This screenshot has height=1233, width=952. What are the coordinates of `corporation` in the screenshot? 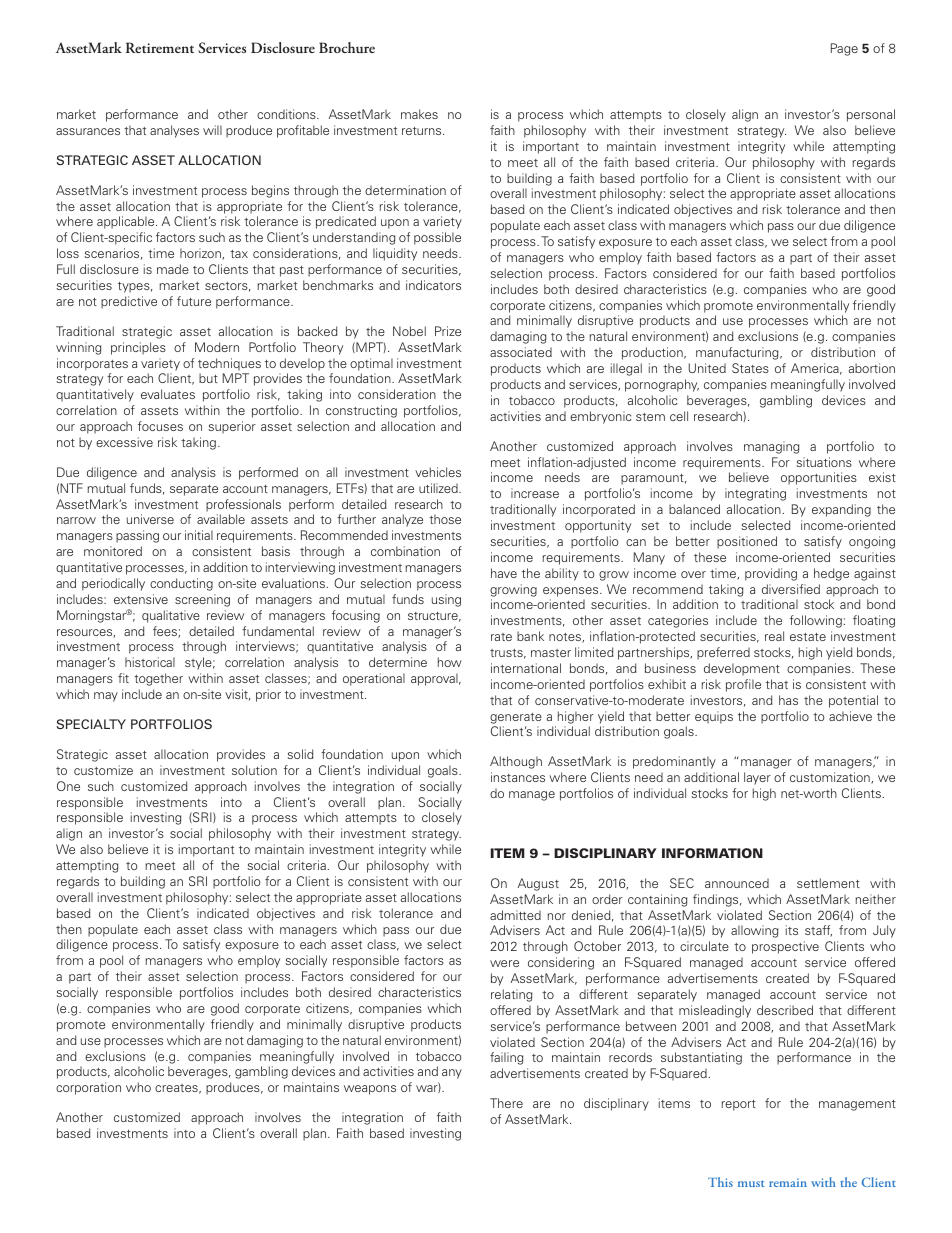 It's located at (88, 1088).
